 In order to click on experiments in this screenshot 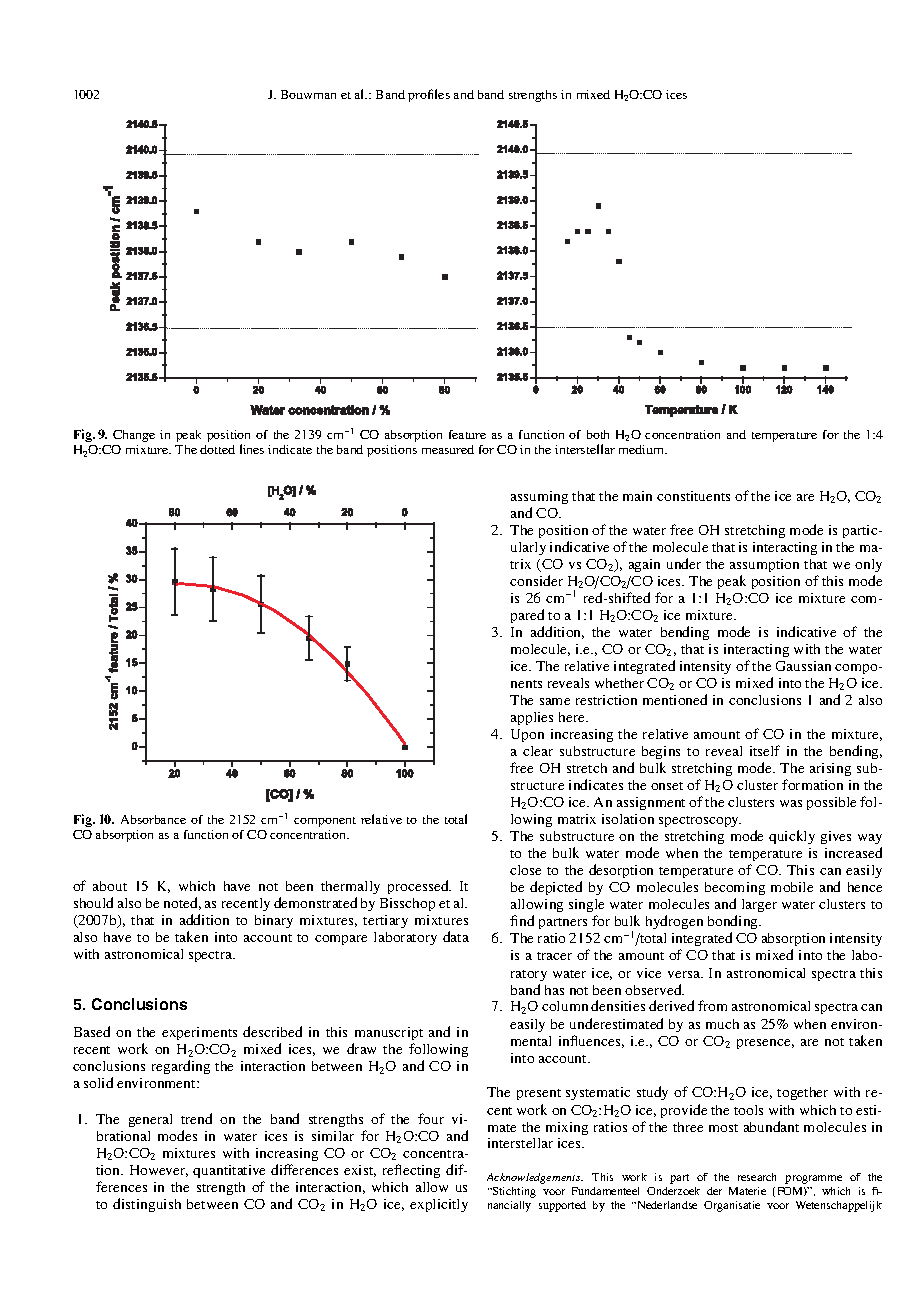, I will do `click(199, 1033)`.
